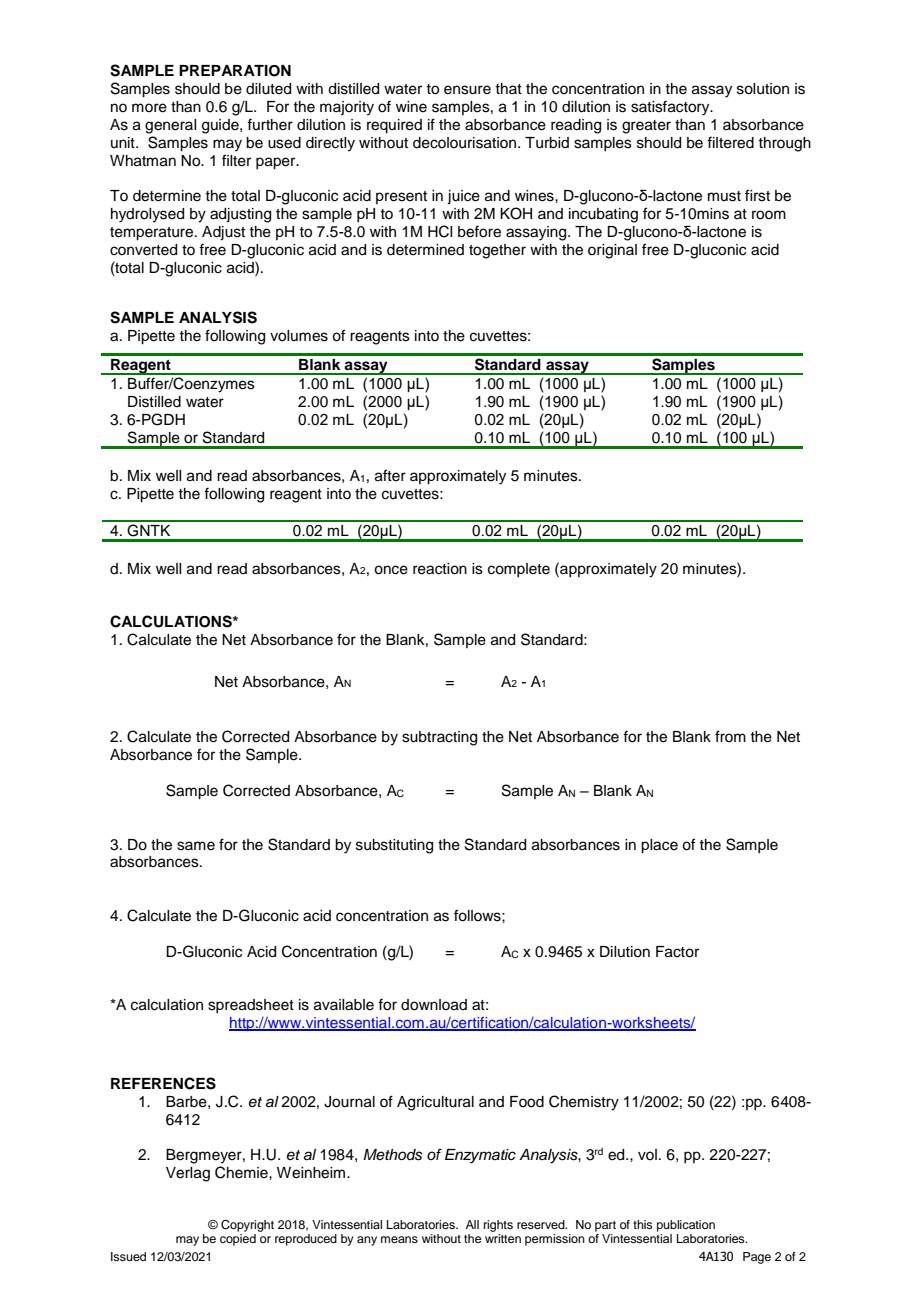 The width and height of the image is (924, 1308). Describe the element at coordinates (763, 89) in the image. I see `solution` at that location.
